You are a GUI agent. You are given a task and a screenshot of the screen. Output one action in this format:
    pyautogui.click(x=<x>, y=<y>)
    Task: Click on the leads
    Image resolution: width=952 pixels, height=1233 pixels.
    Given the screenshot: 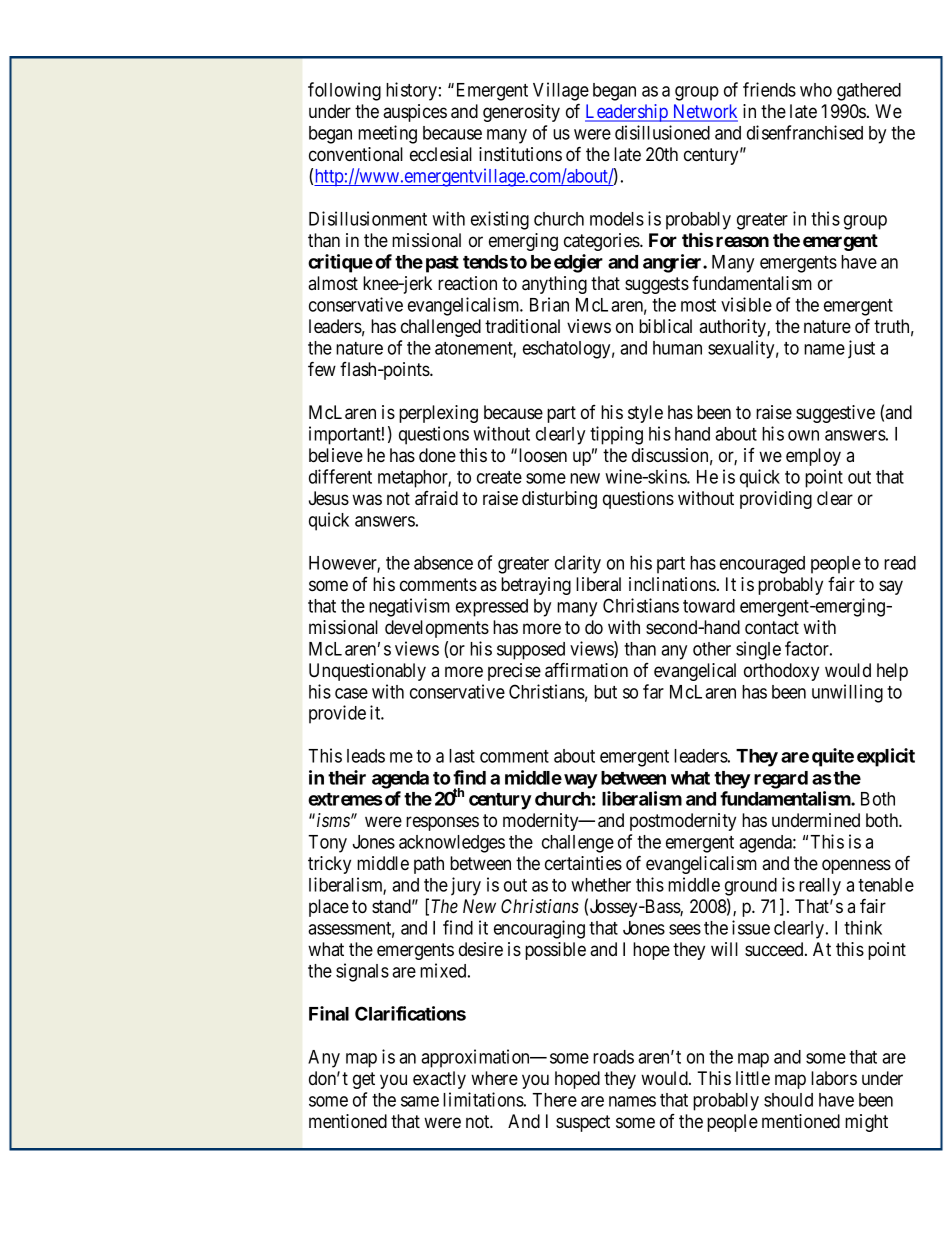 What is the action you would take?
    pyautogui.click(x=366, y=756)
